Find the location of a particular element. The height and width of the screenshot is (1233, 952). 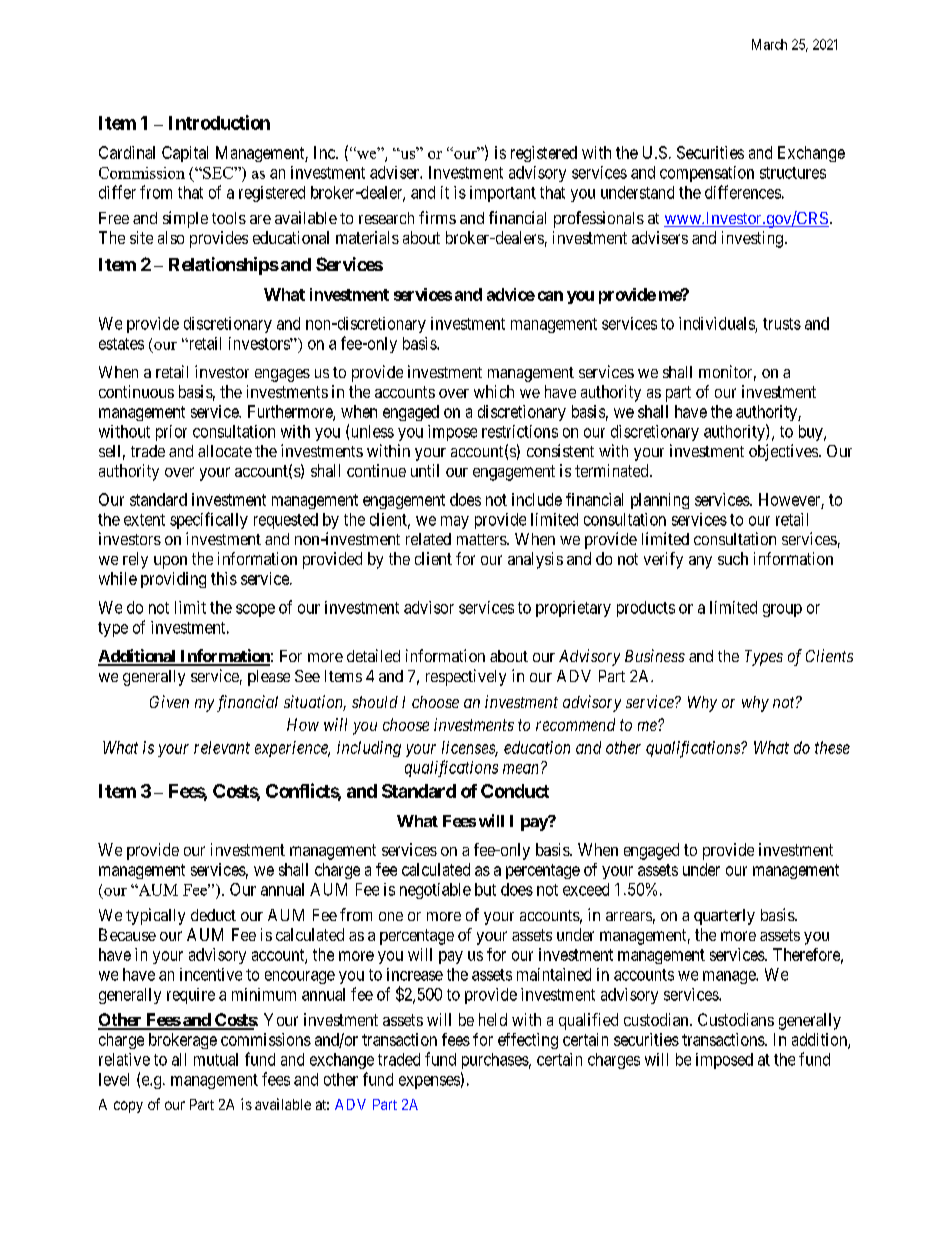

important is located at coordinates (503, 194).
